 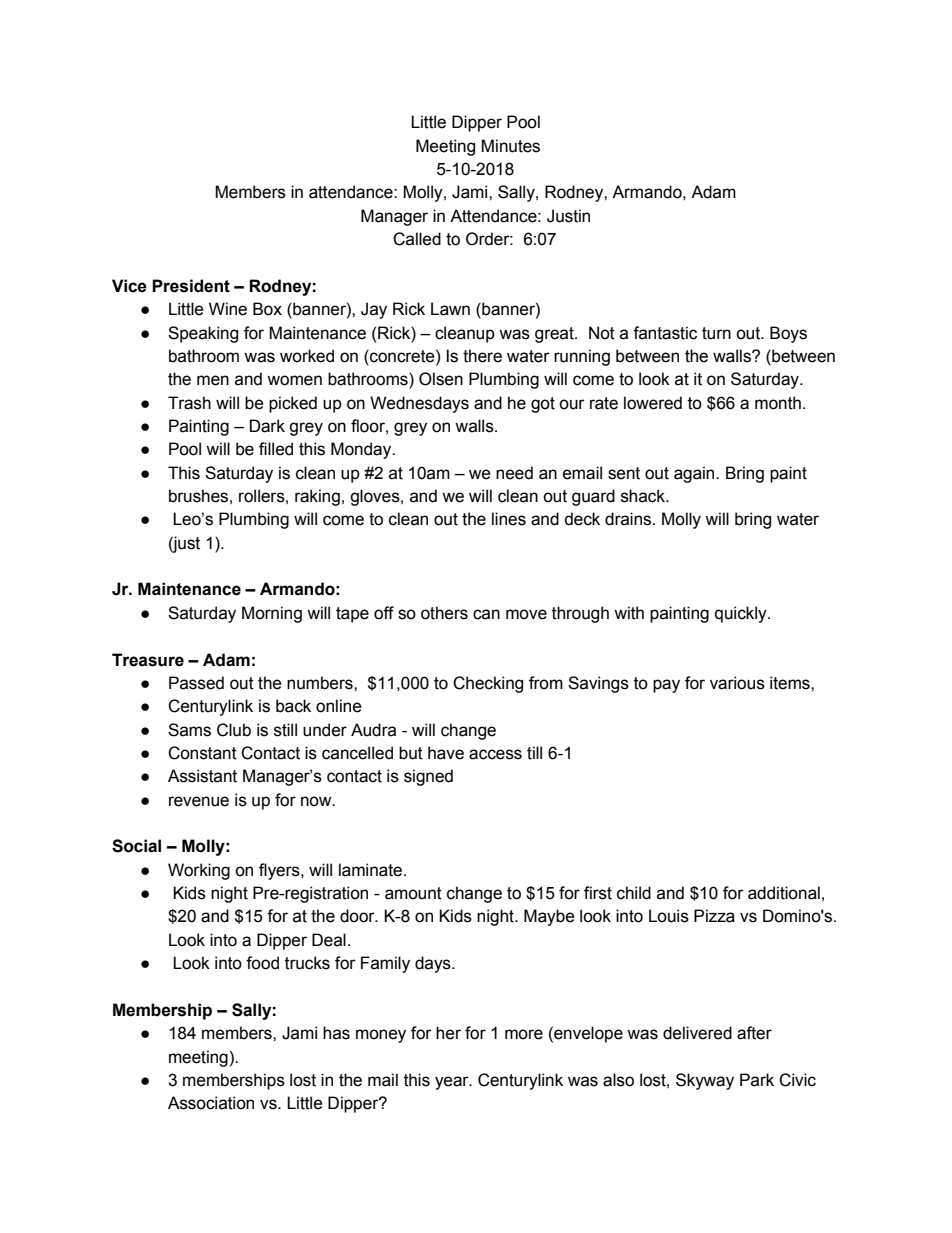 I want to click on Association, so click(x=211, y=1103).
